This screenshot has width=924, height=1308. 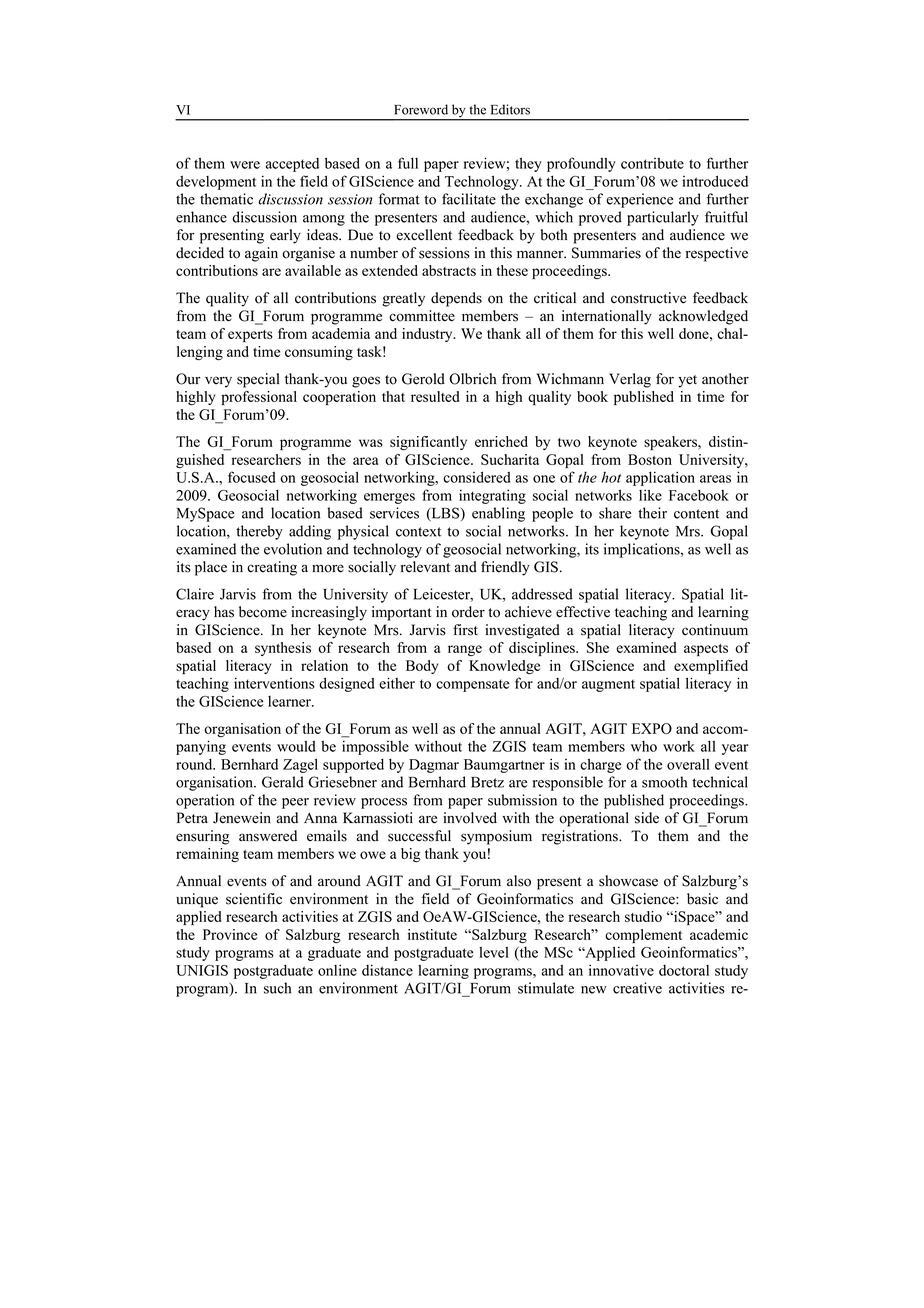 What do you see at coordinates (706, 650) in the screenshot?
I see `aspects` at bounding box center [706, 650].
